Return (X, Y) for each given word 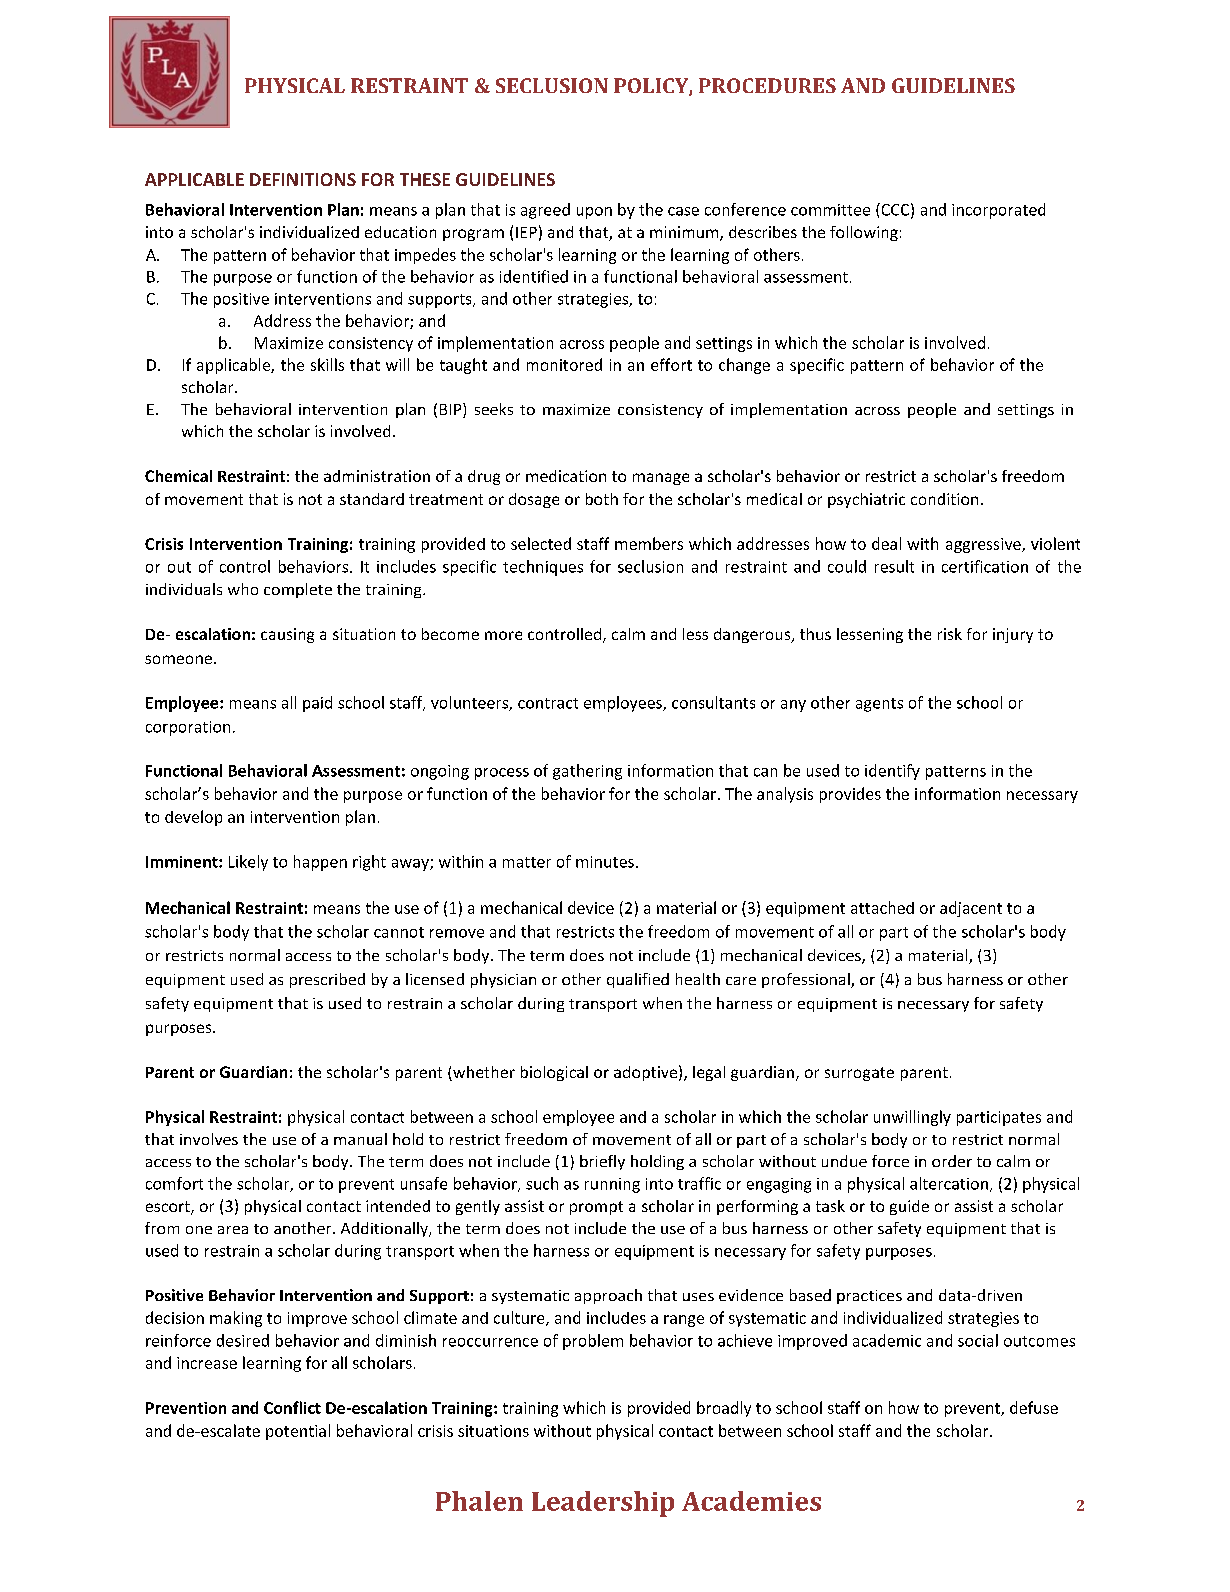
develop (193, 818)
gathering (587, 772)
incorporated (998, 211)
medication (566, 476)
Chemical (178, 476)
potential (298, 1432)
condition (944, 499)
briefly (602, 1162)
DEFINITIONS (303, 179)
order (952, 1161)
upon (594, 213)
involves (209, 1139)
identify (892, 772)
